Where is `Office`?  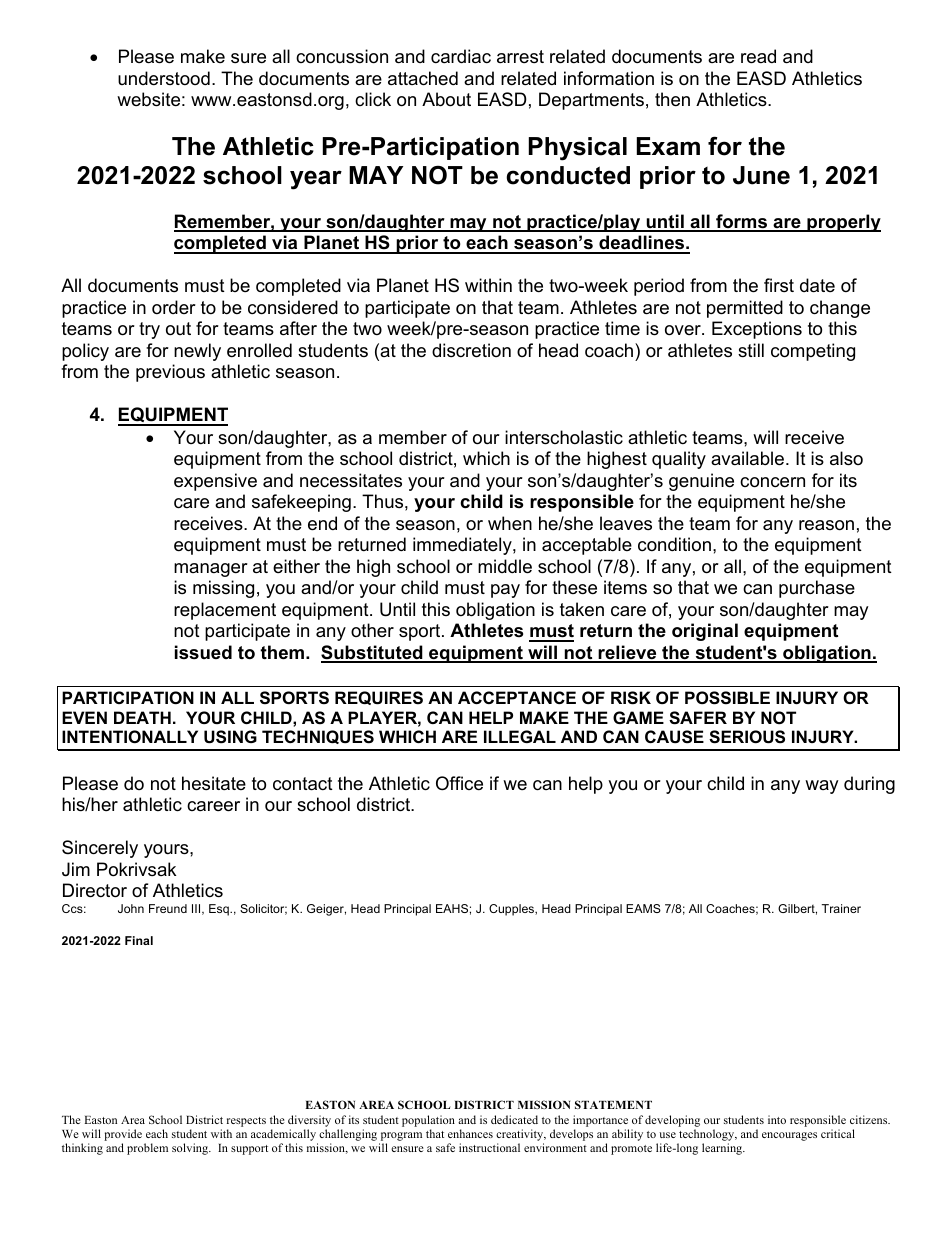 Office is located at coordinates (459, 783).
